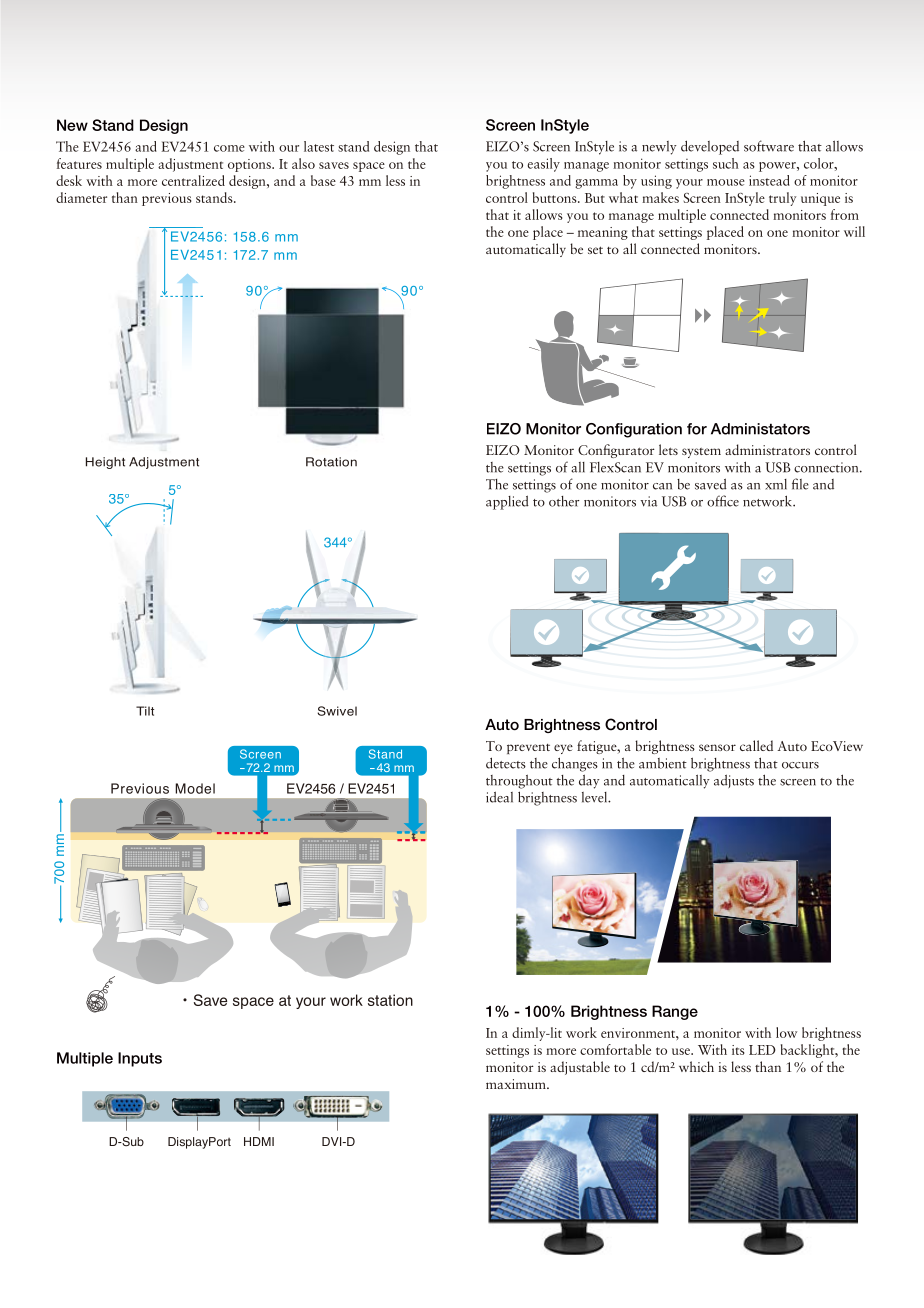 The height and width of the screenshot is (1308, 924). What do you see at coordinates (499, 797) in the screenshot?
I see `ideal` at bounding box center [499, 797].
